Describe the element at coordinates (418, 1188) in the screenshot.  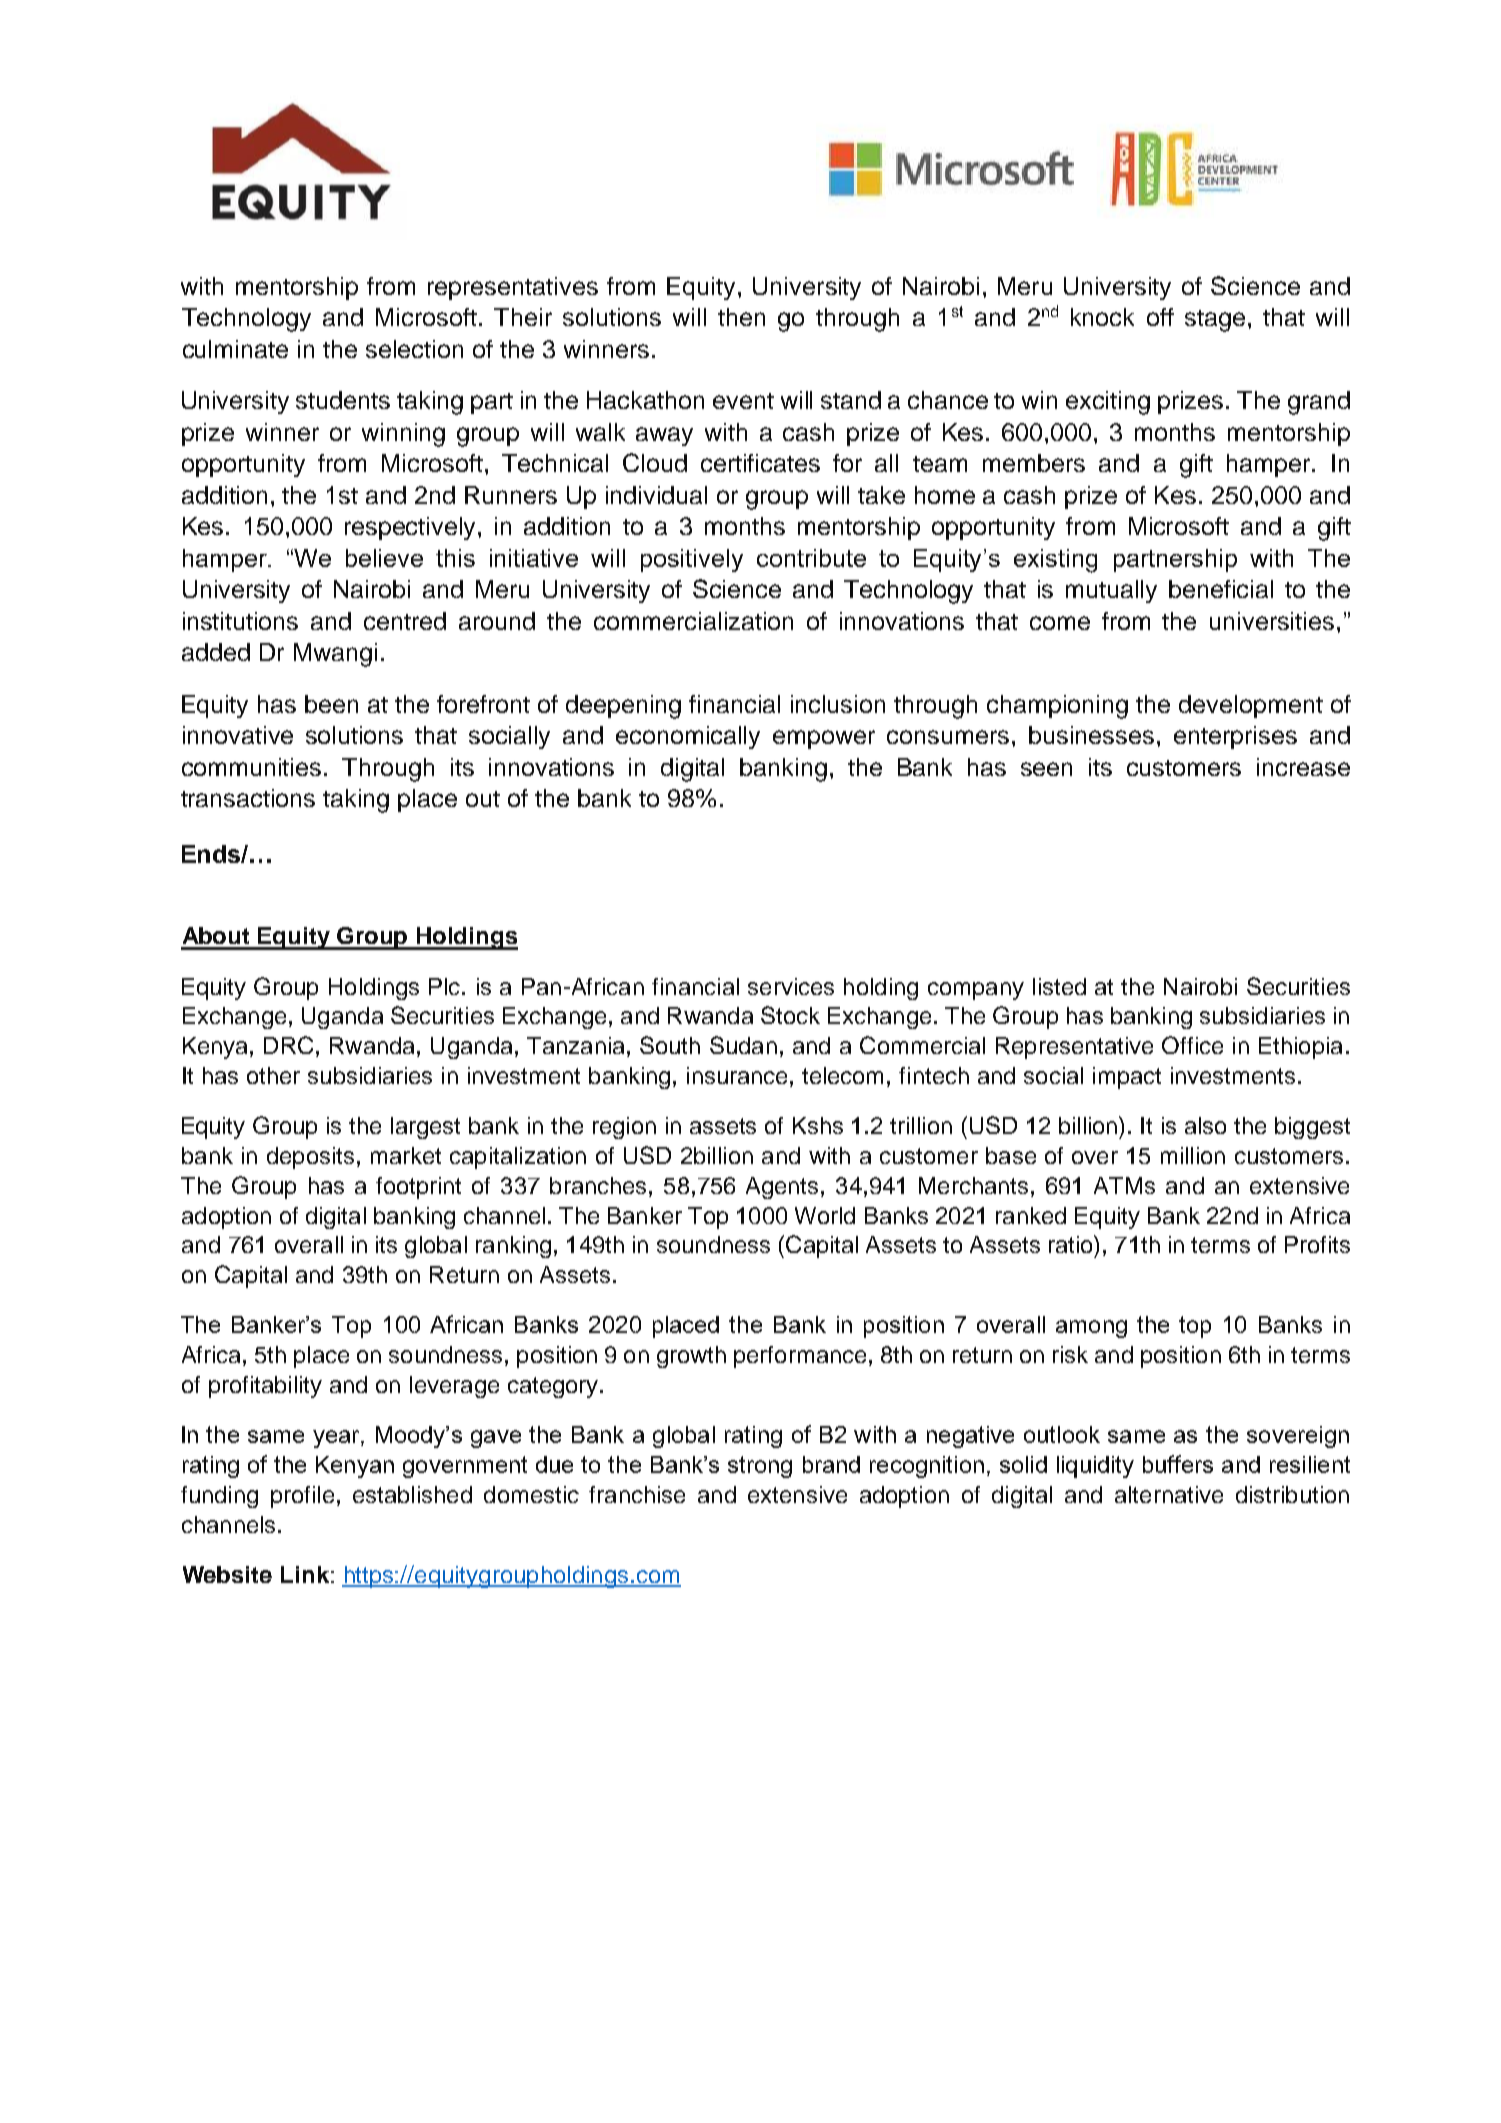
I see `footprint` at that location.
